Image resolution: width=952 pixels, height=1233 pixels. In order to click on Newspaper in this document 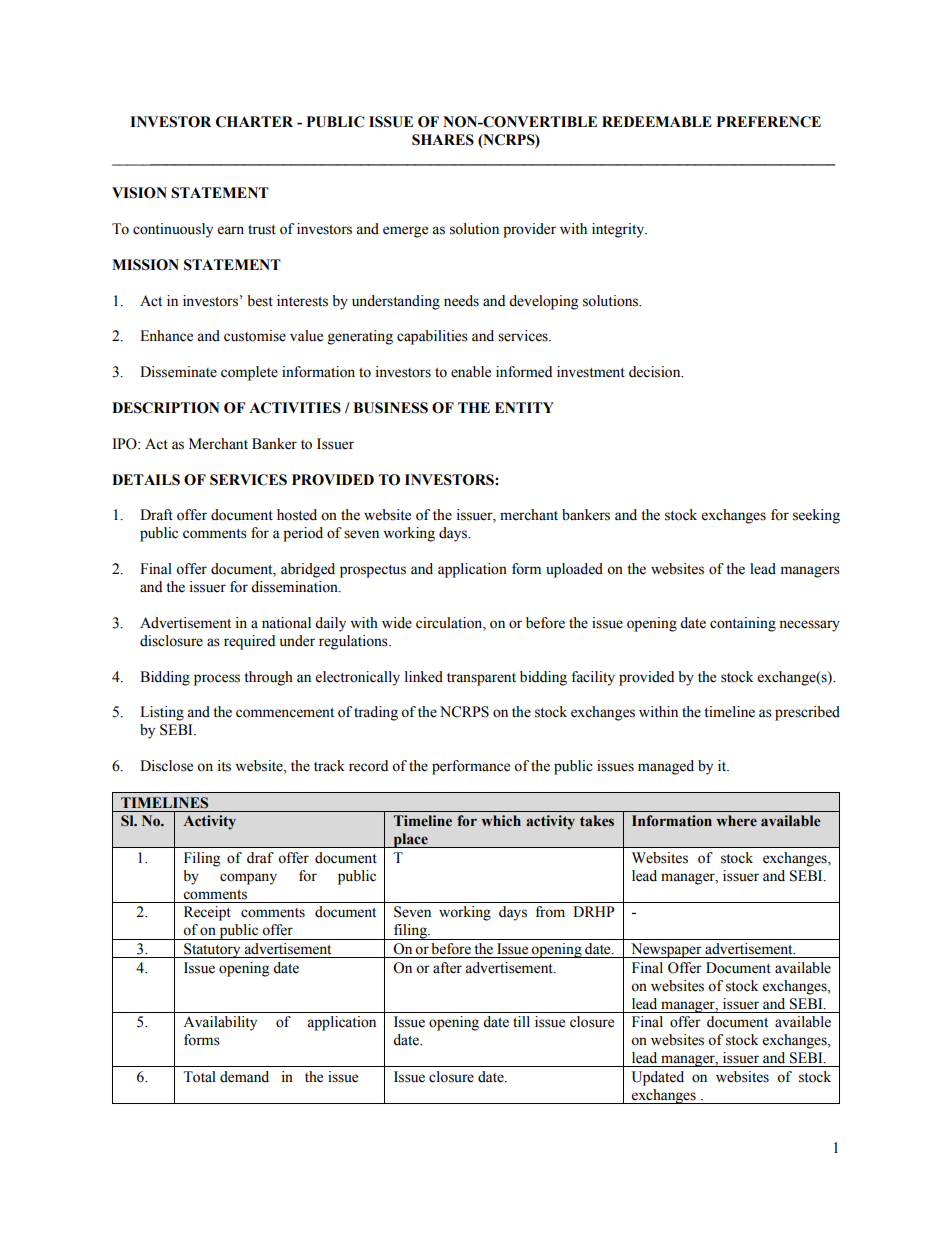, I will do `click(666, 950)`.
